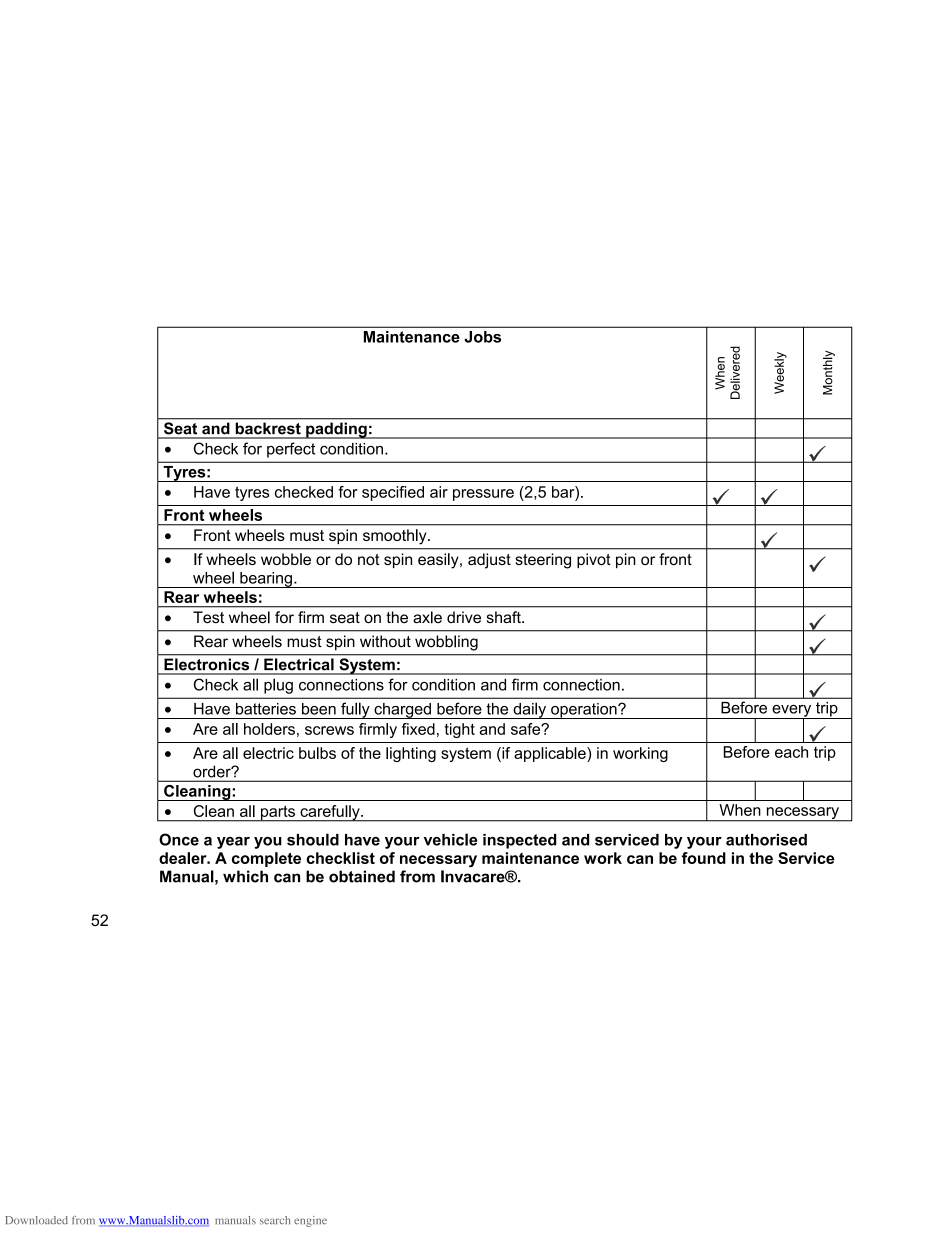  I want to click on Jobs, so click(483, 337).
